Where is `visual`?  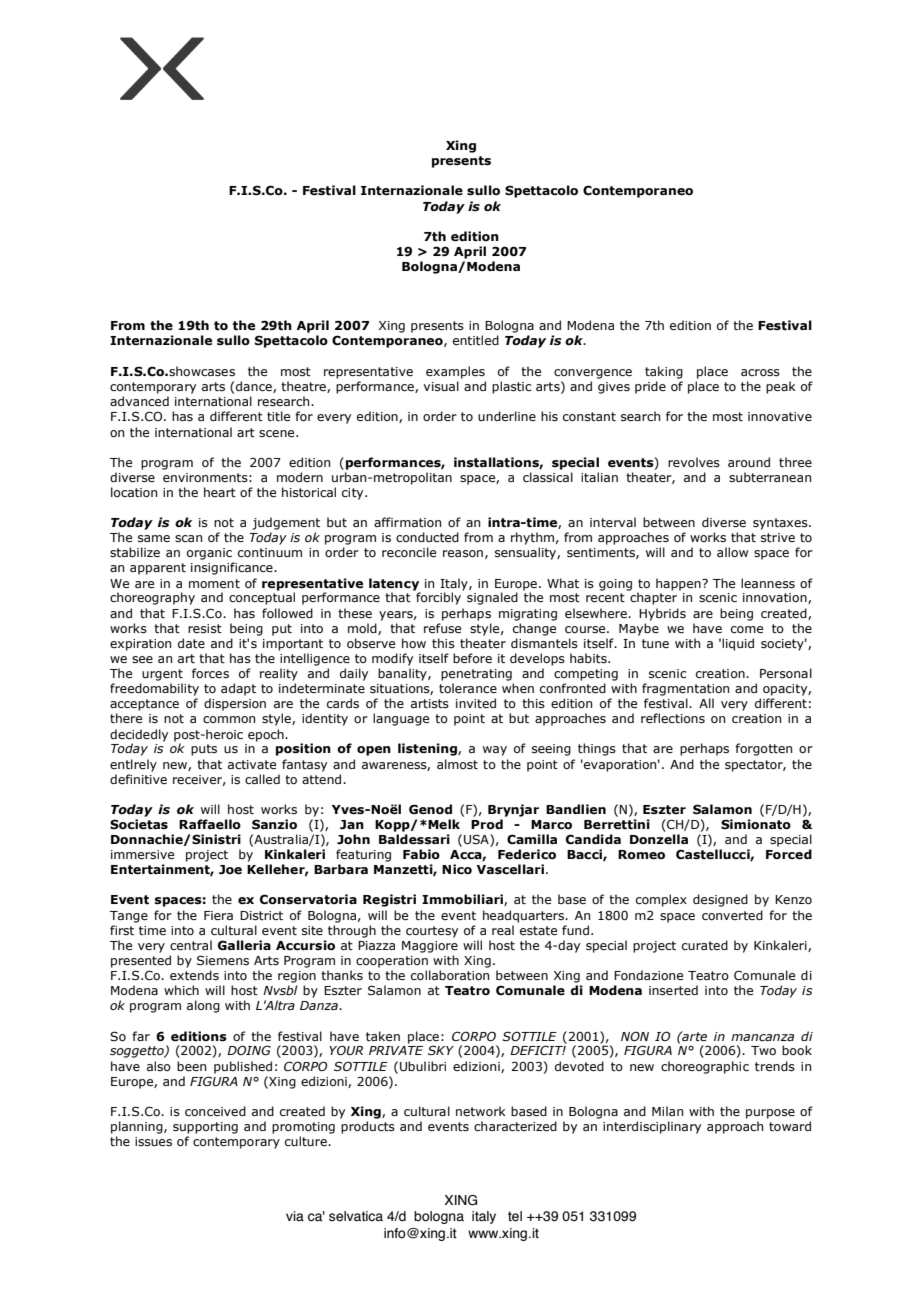
visual is located at coordinates (441, 386).
